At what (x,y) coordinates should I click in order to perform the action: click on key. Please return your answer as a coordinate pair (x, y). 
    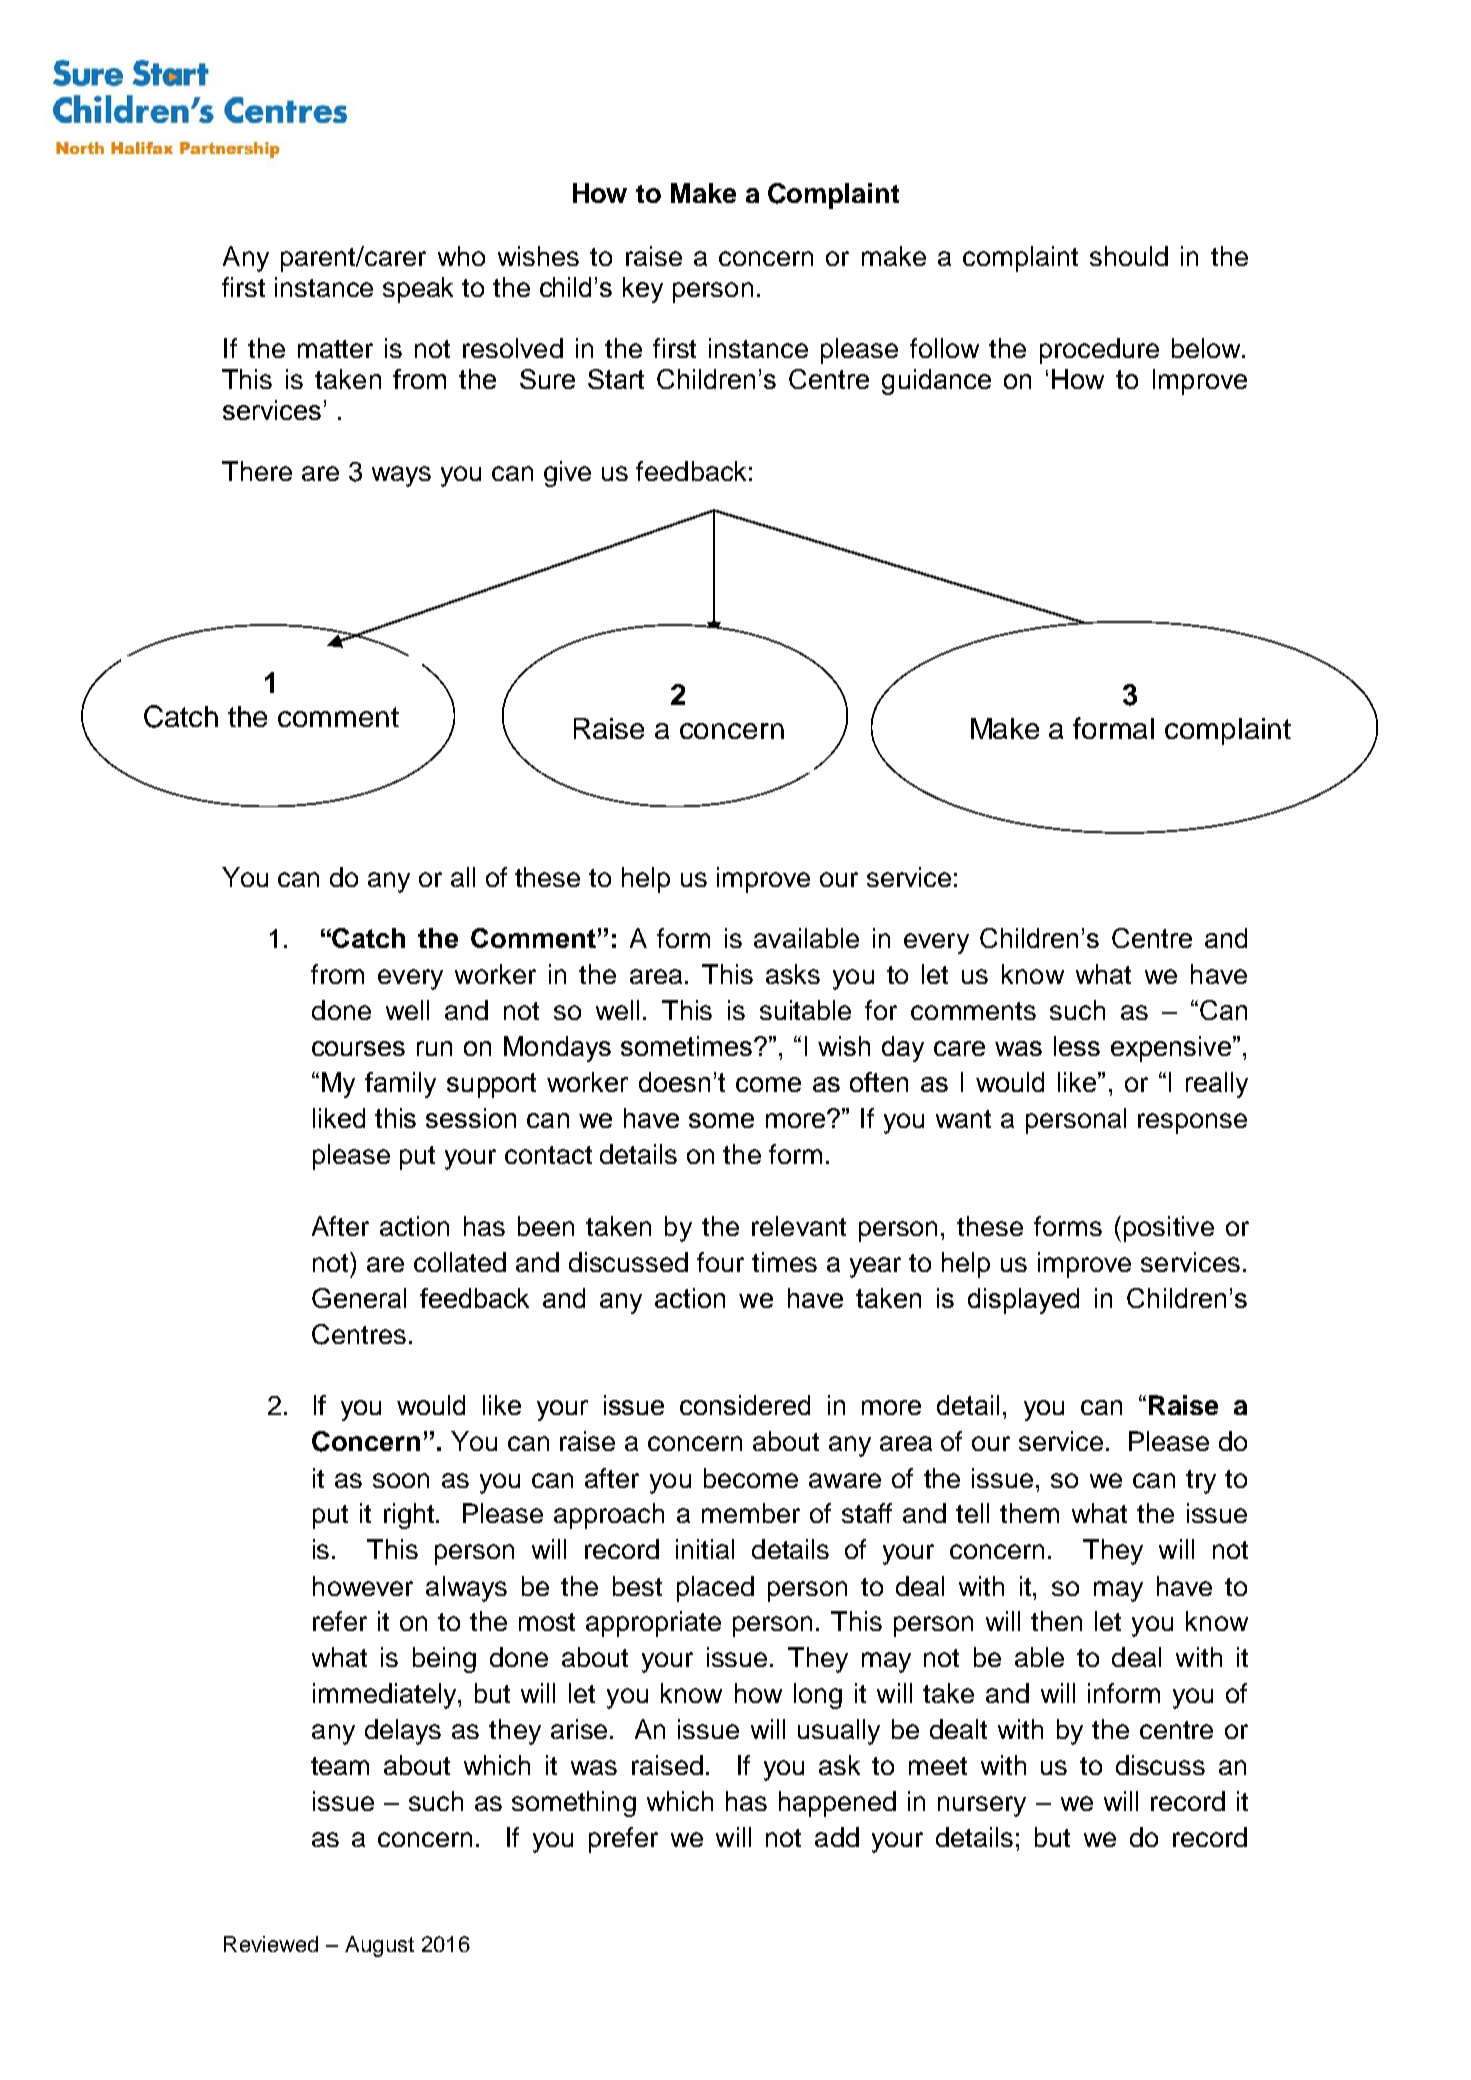
    Looking at the image, I should click on (643, 290).
